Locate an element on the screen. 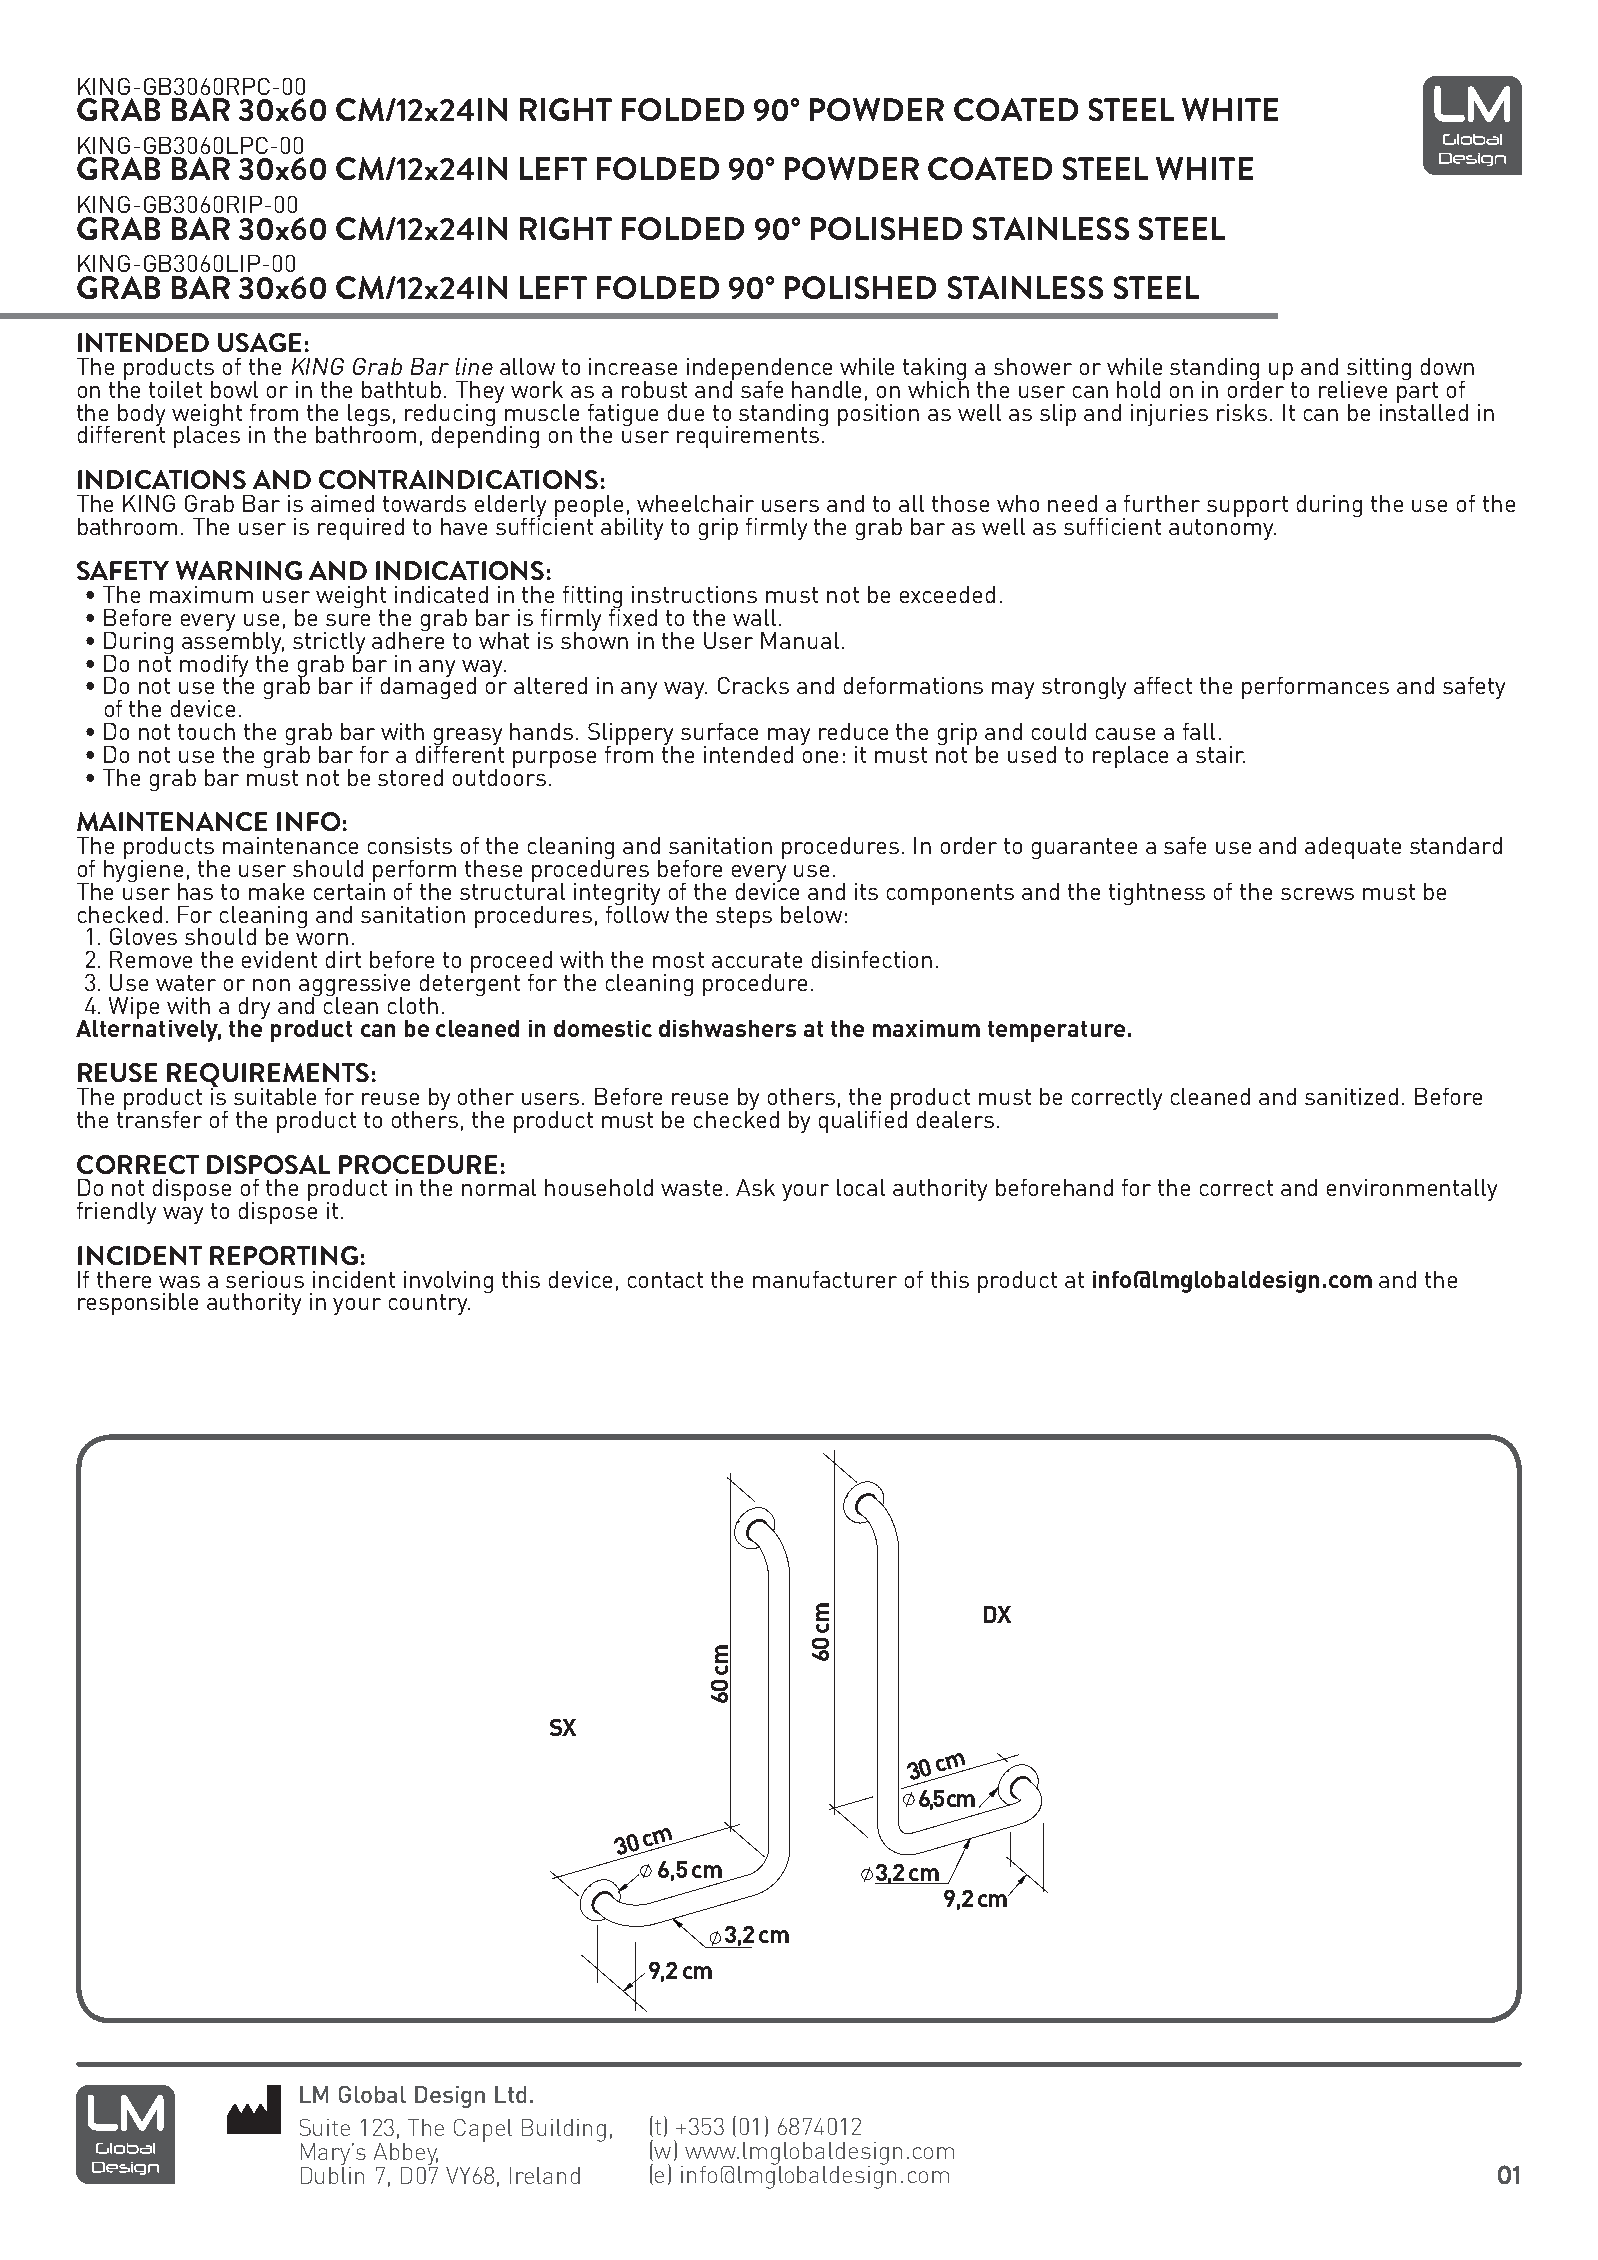 The image size is (1598, 2260). Building is located at coordinates (564, 2130).
